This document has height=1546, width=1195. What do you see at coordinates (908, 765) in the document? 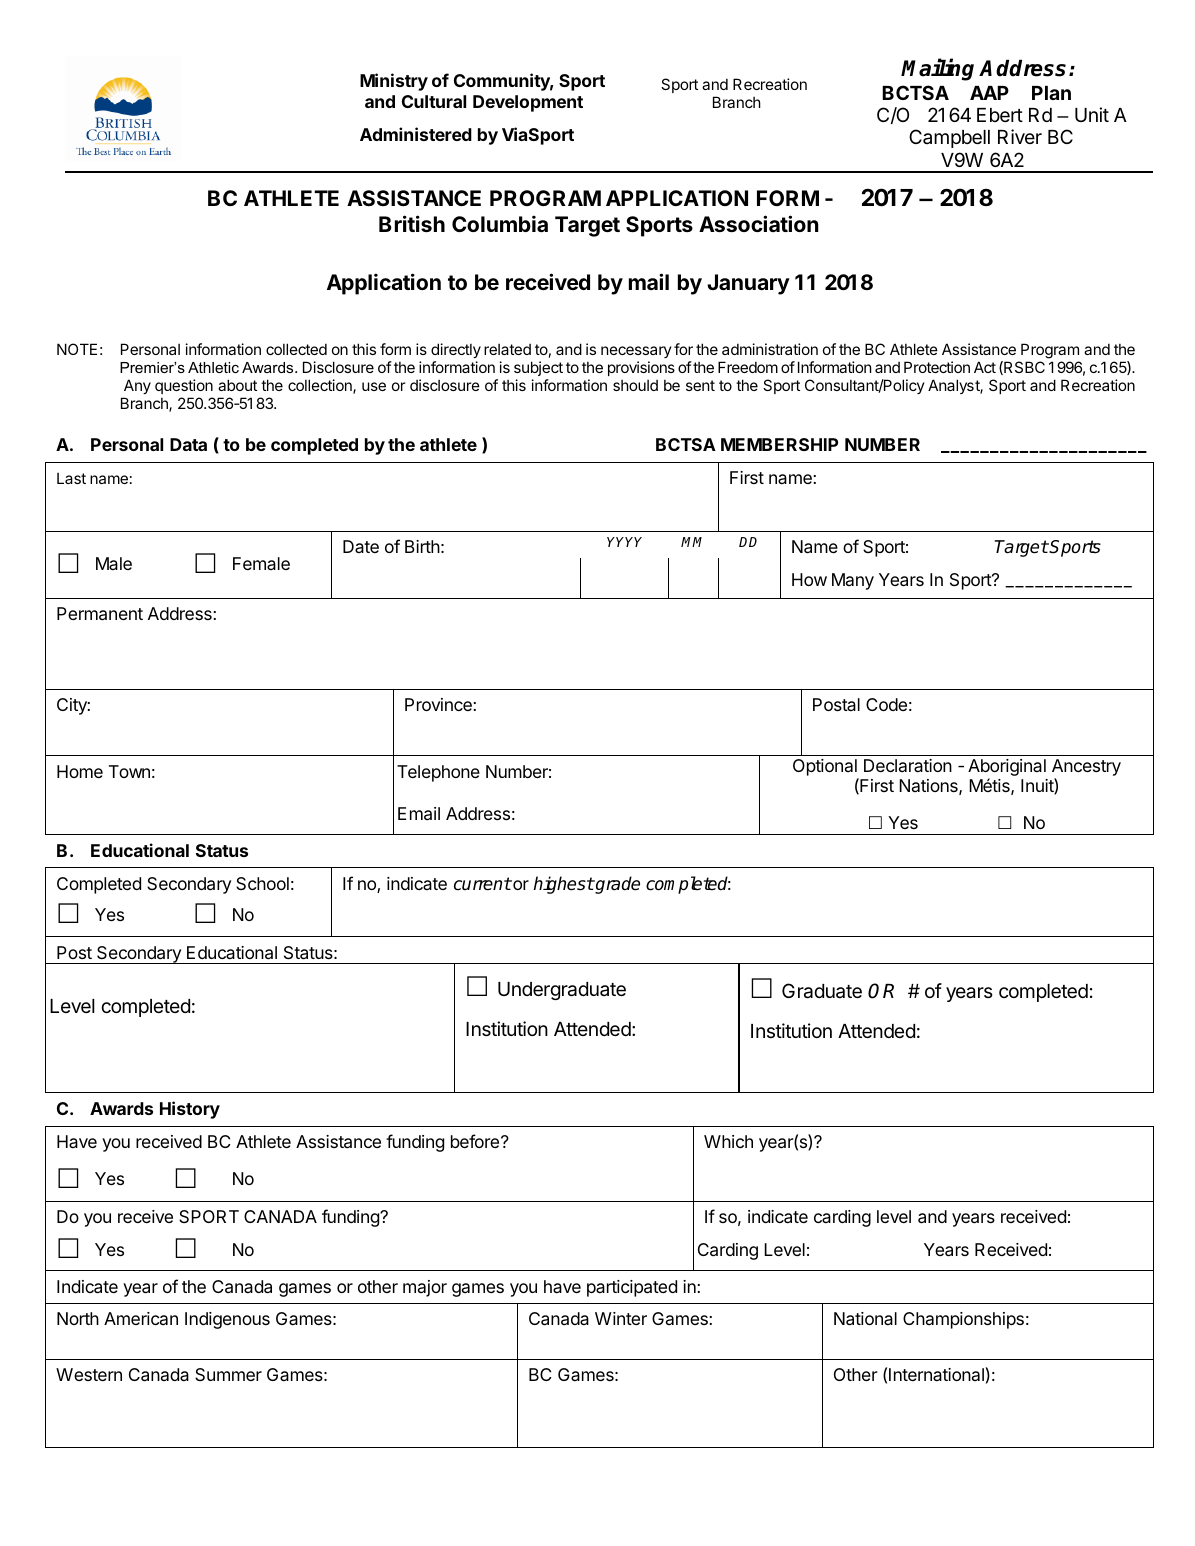
I see `Declaration` at bounding box center [908, 765].
